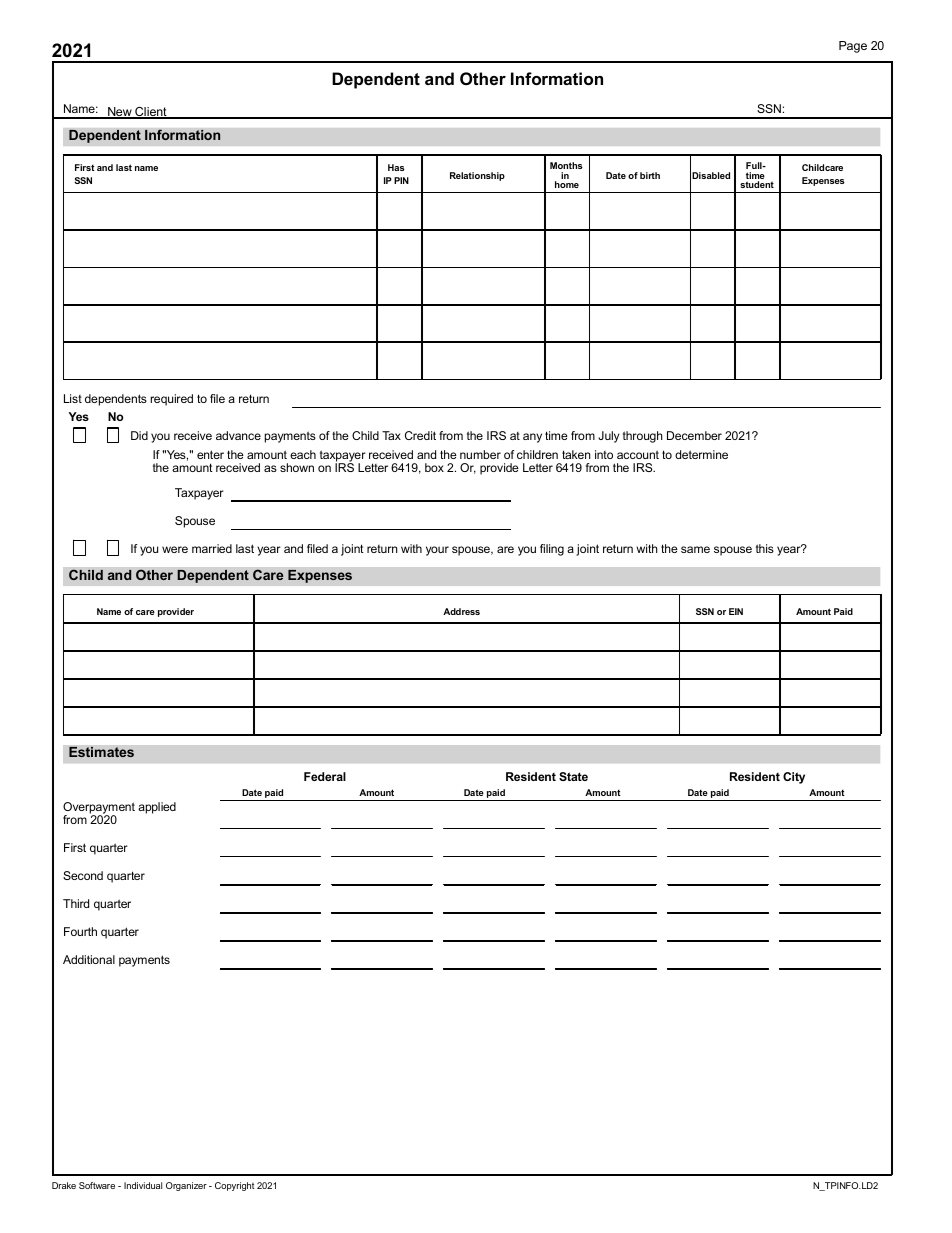  What do you see at coordinates (143, 1185) in the screenshot?
I see `Individual` at bounding box center [143, 1185].
